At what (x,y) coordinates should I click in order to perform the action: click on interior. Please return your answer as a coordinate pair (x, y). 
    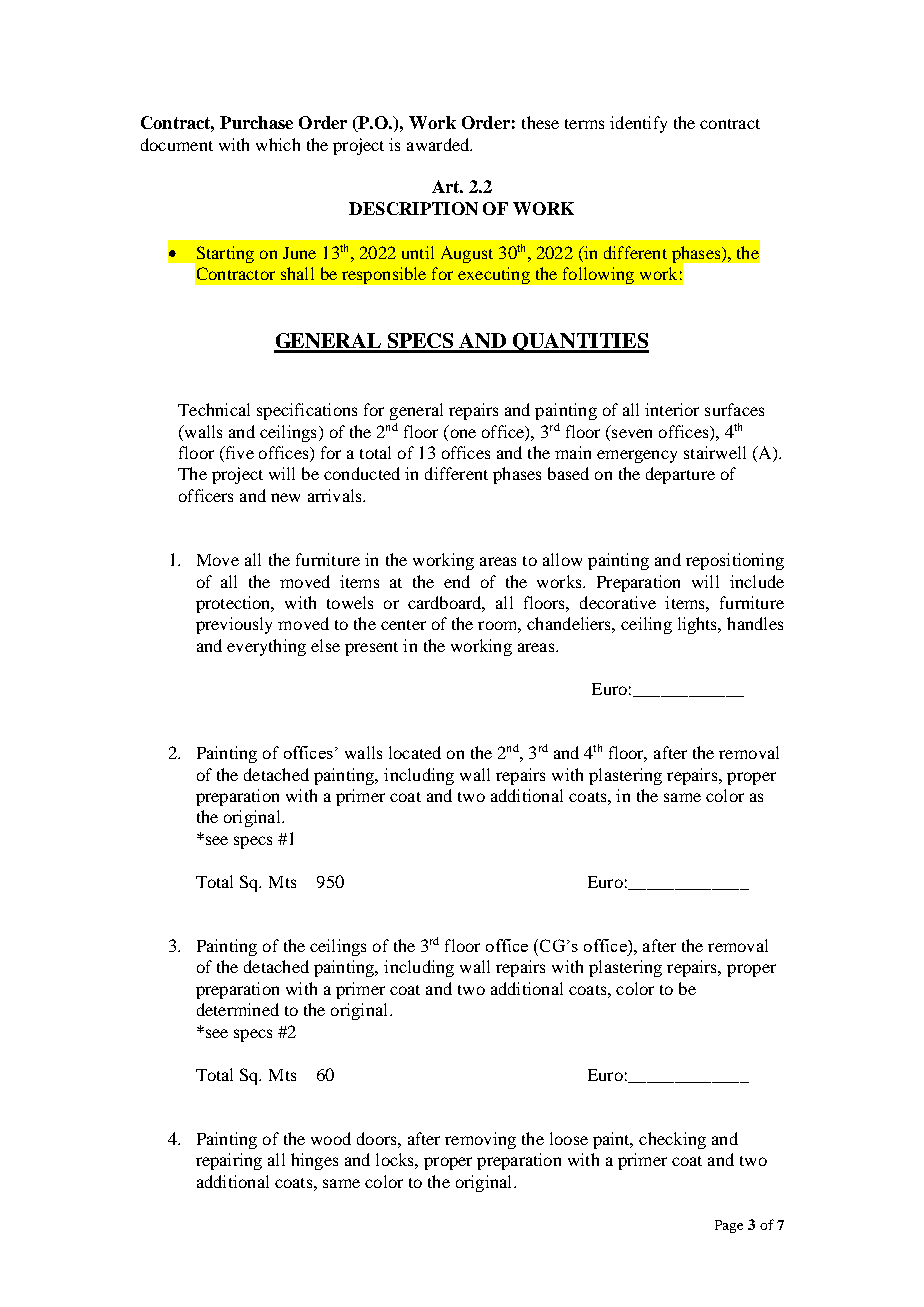
    Looking at the image, I should click on (672, 409).
